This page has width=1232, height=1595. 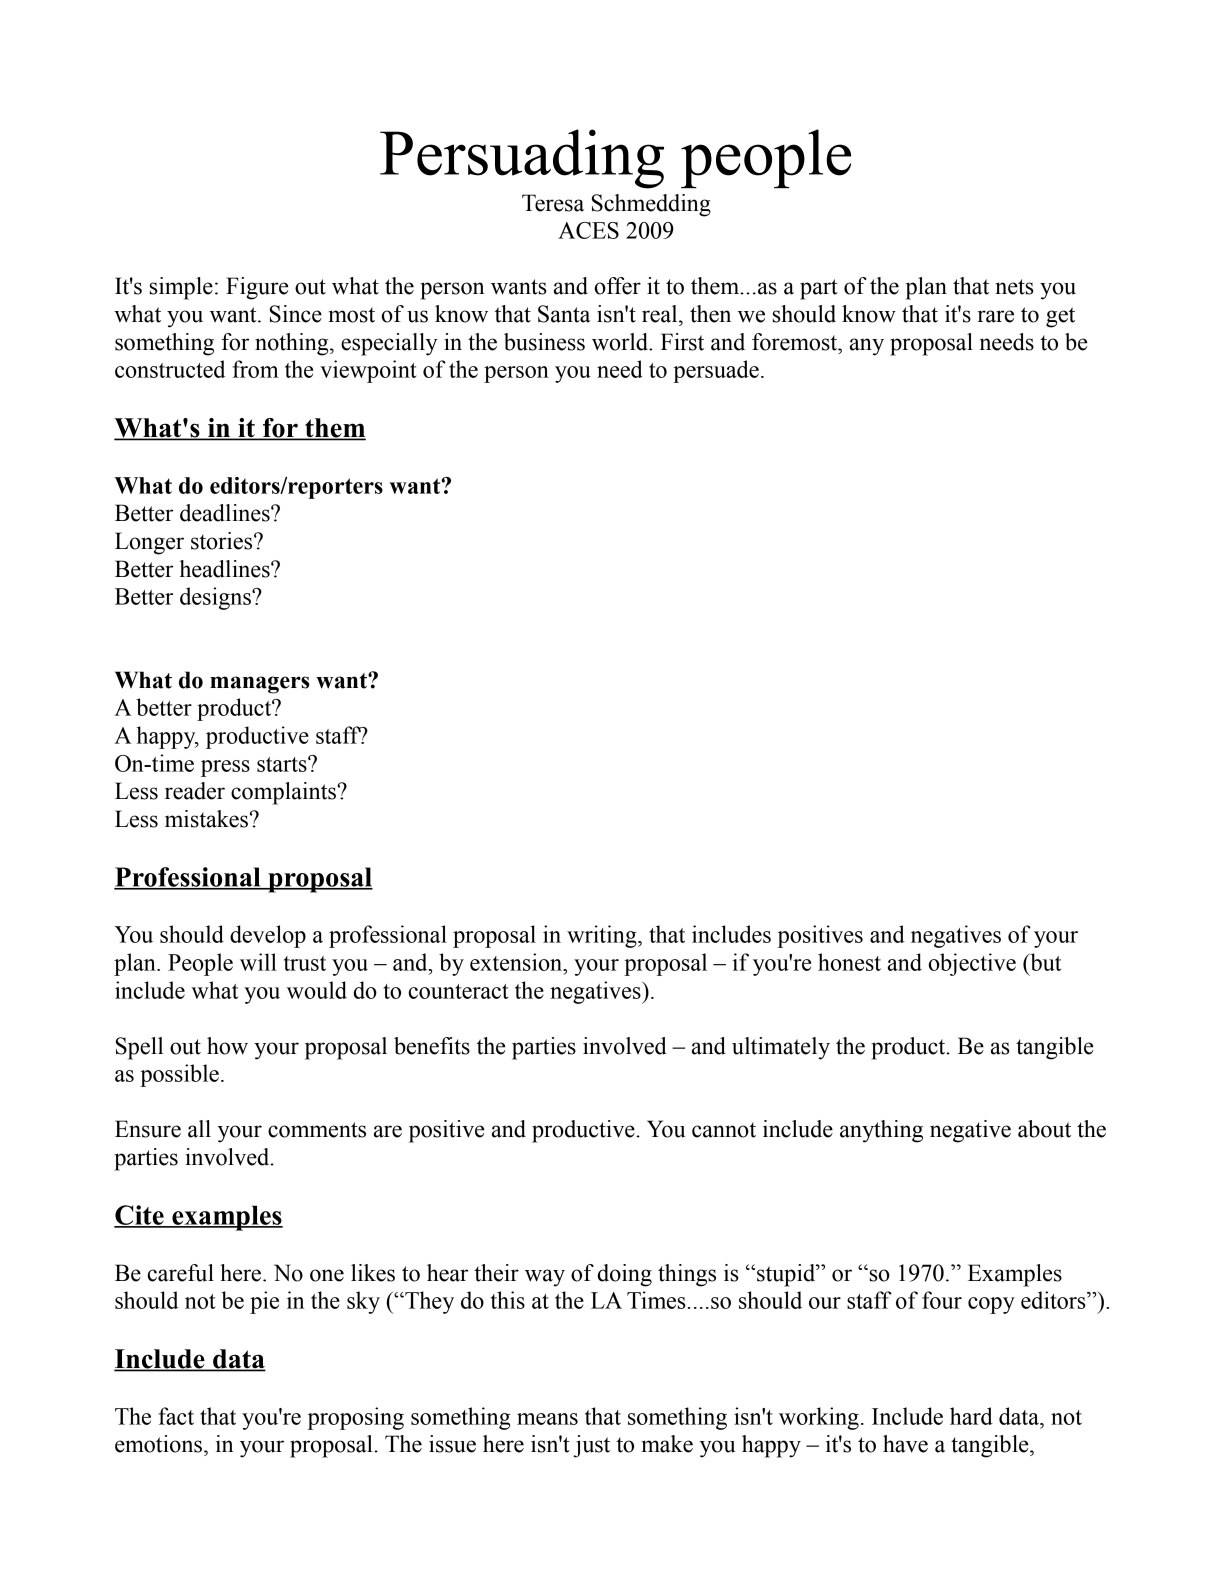 I want to click on anything, so click(x=881, y=1131).
